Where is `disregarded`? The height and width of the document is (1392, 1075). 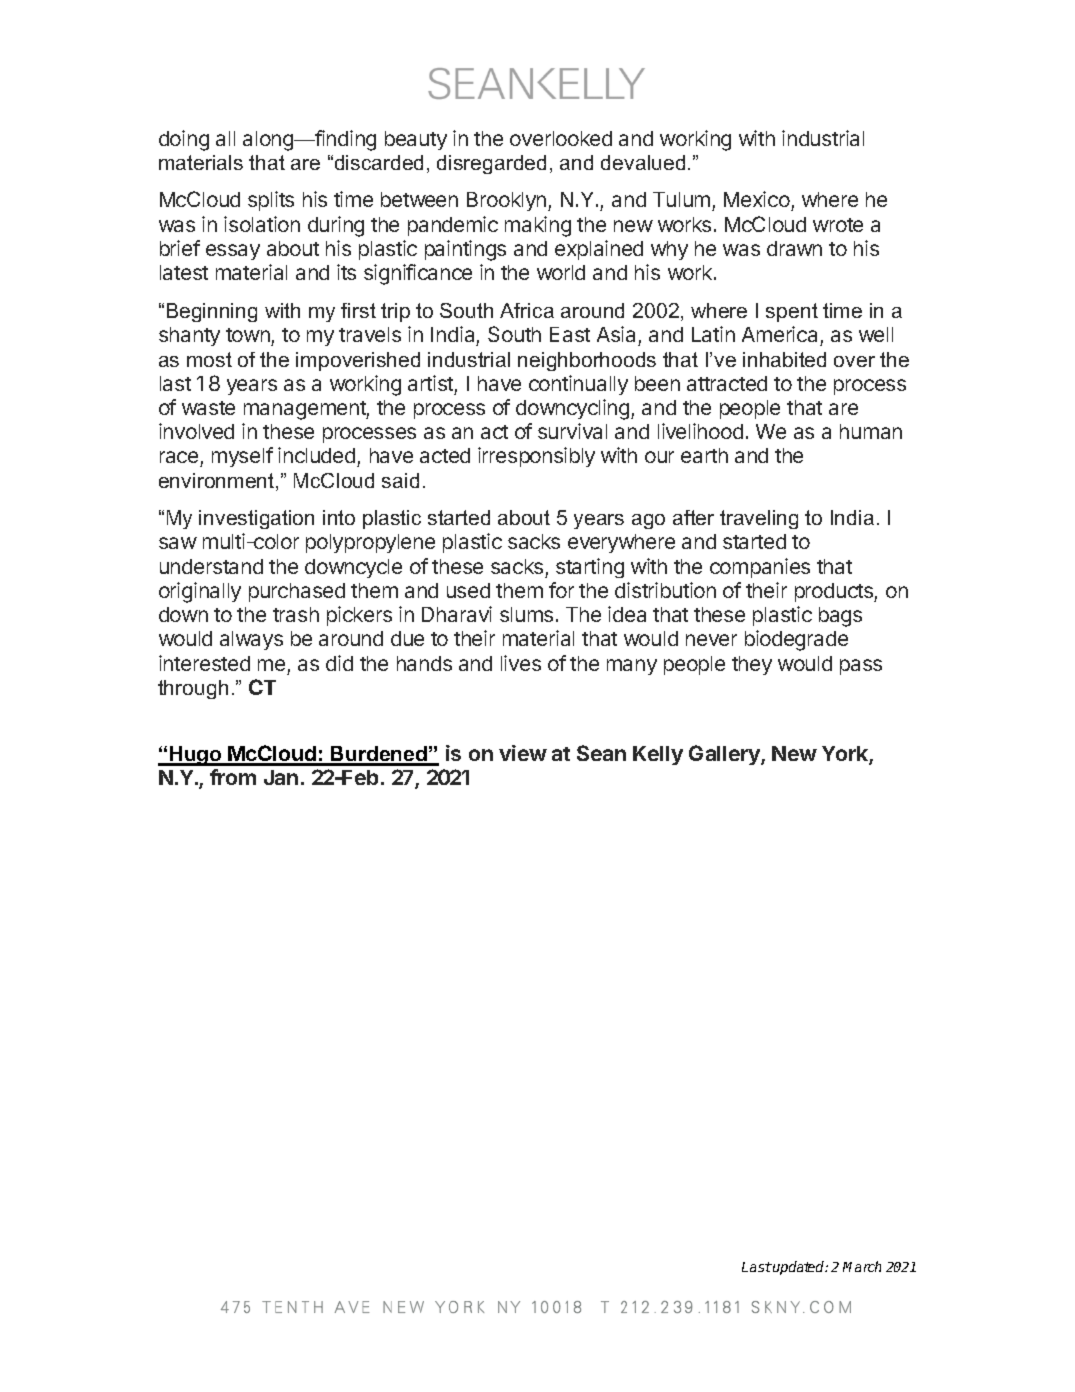
disregarded is located at coordinates (491, 164).
